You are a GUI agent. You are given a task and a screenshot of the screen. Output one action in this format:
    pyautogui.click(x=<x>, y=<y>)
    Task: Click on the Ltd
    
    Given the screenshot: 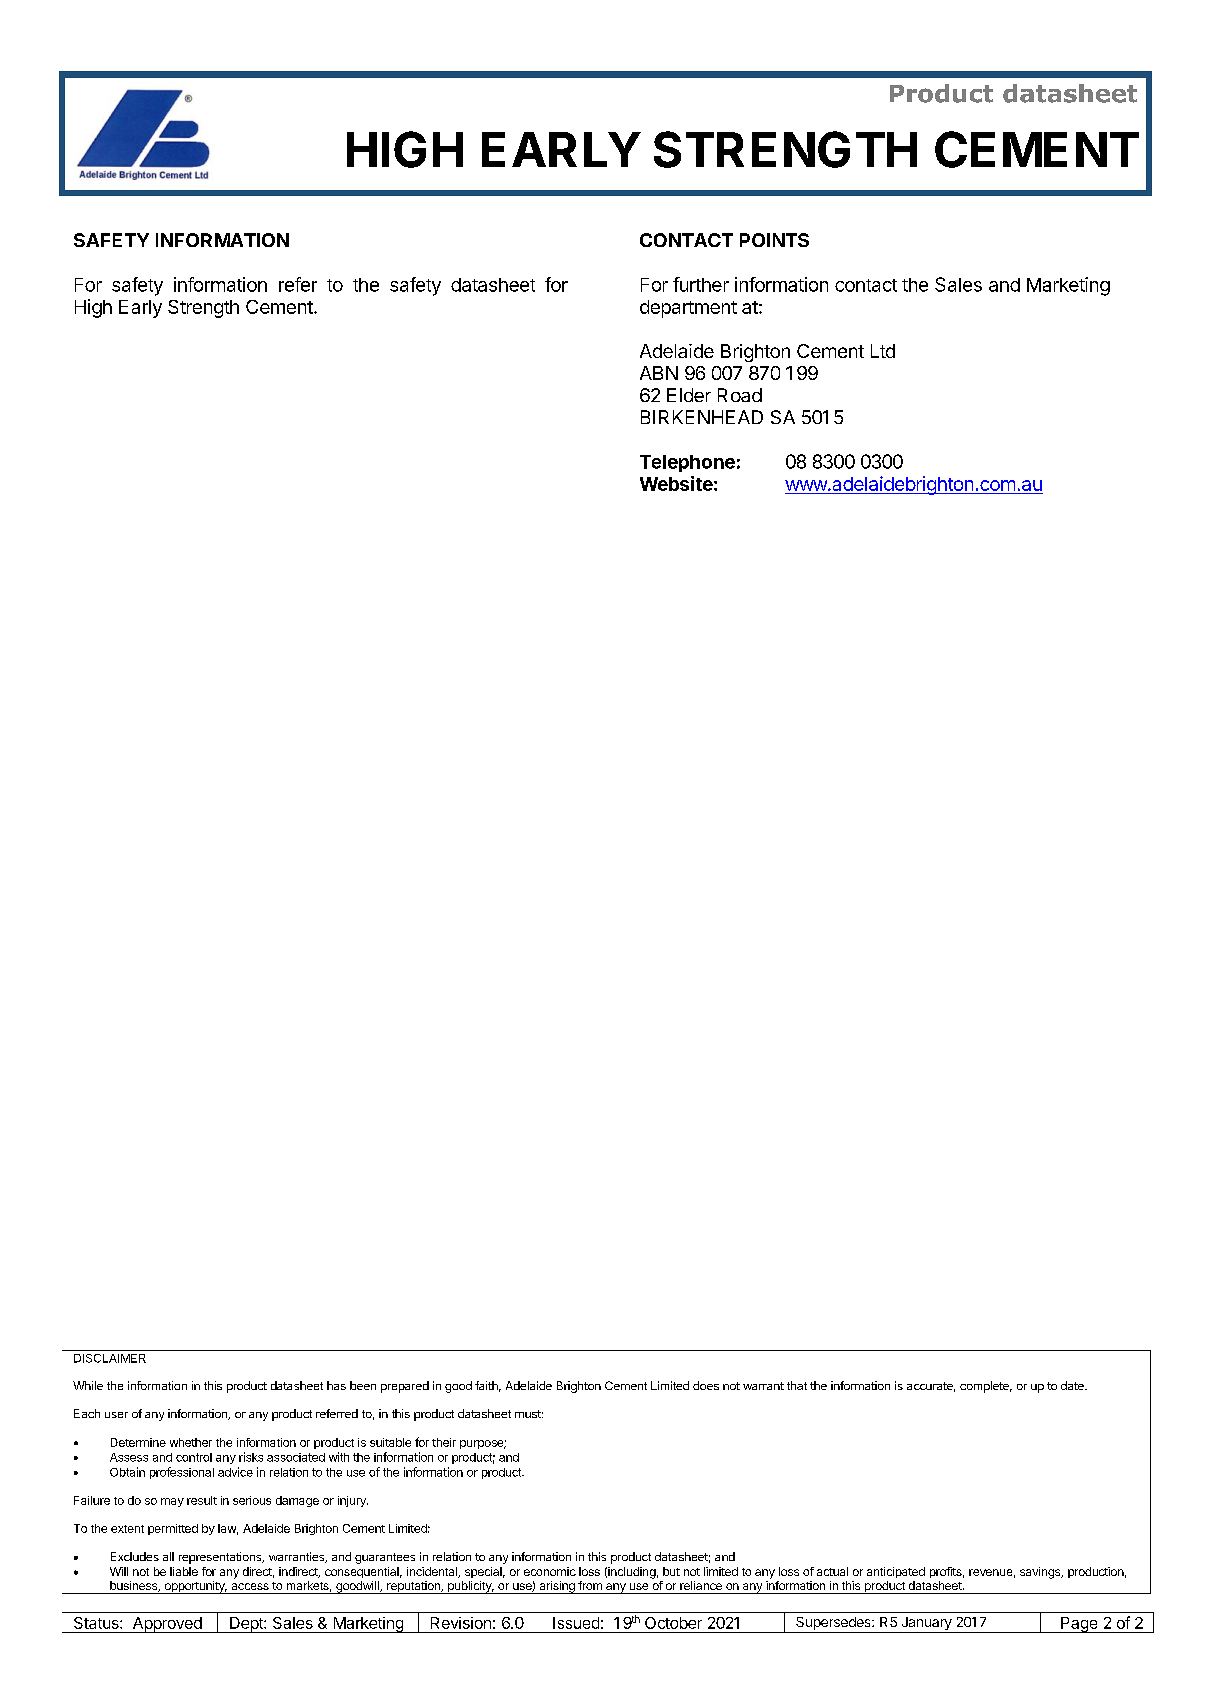 What is the action you would take?
    pyautogui.click(x=883, y=351)
